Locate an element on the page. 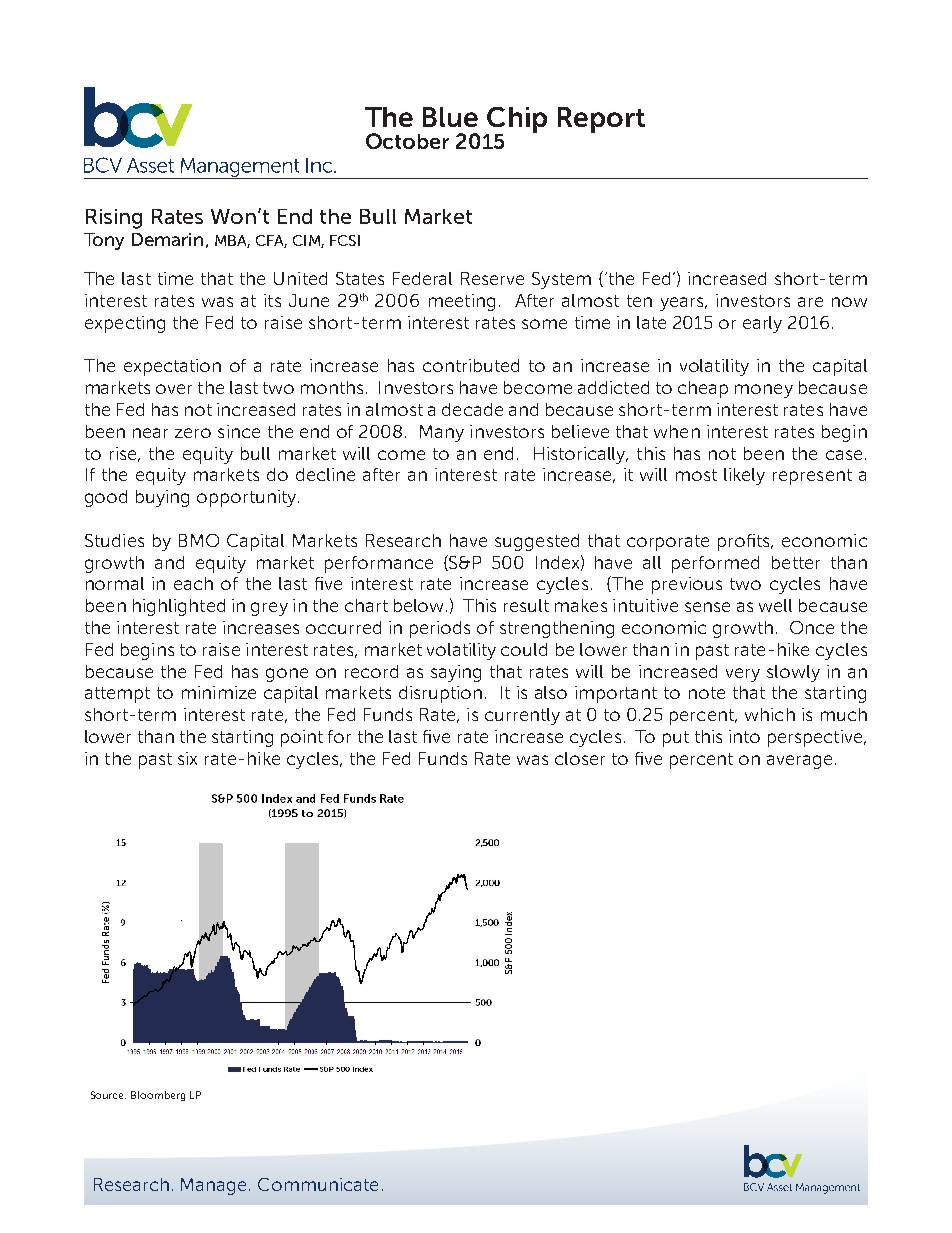 Image resolution: width=952 pixels, height=1233 pixels. Blue is located at coordinates (450, 117).
